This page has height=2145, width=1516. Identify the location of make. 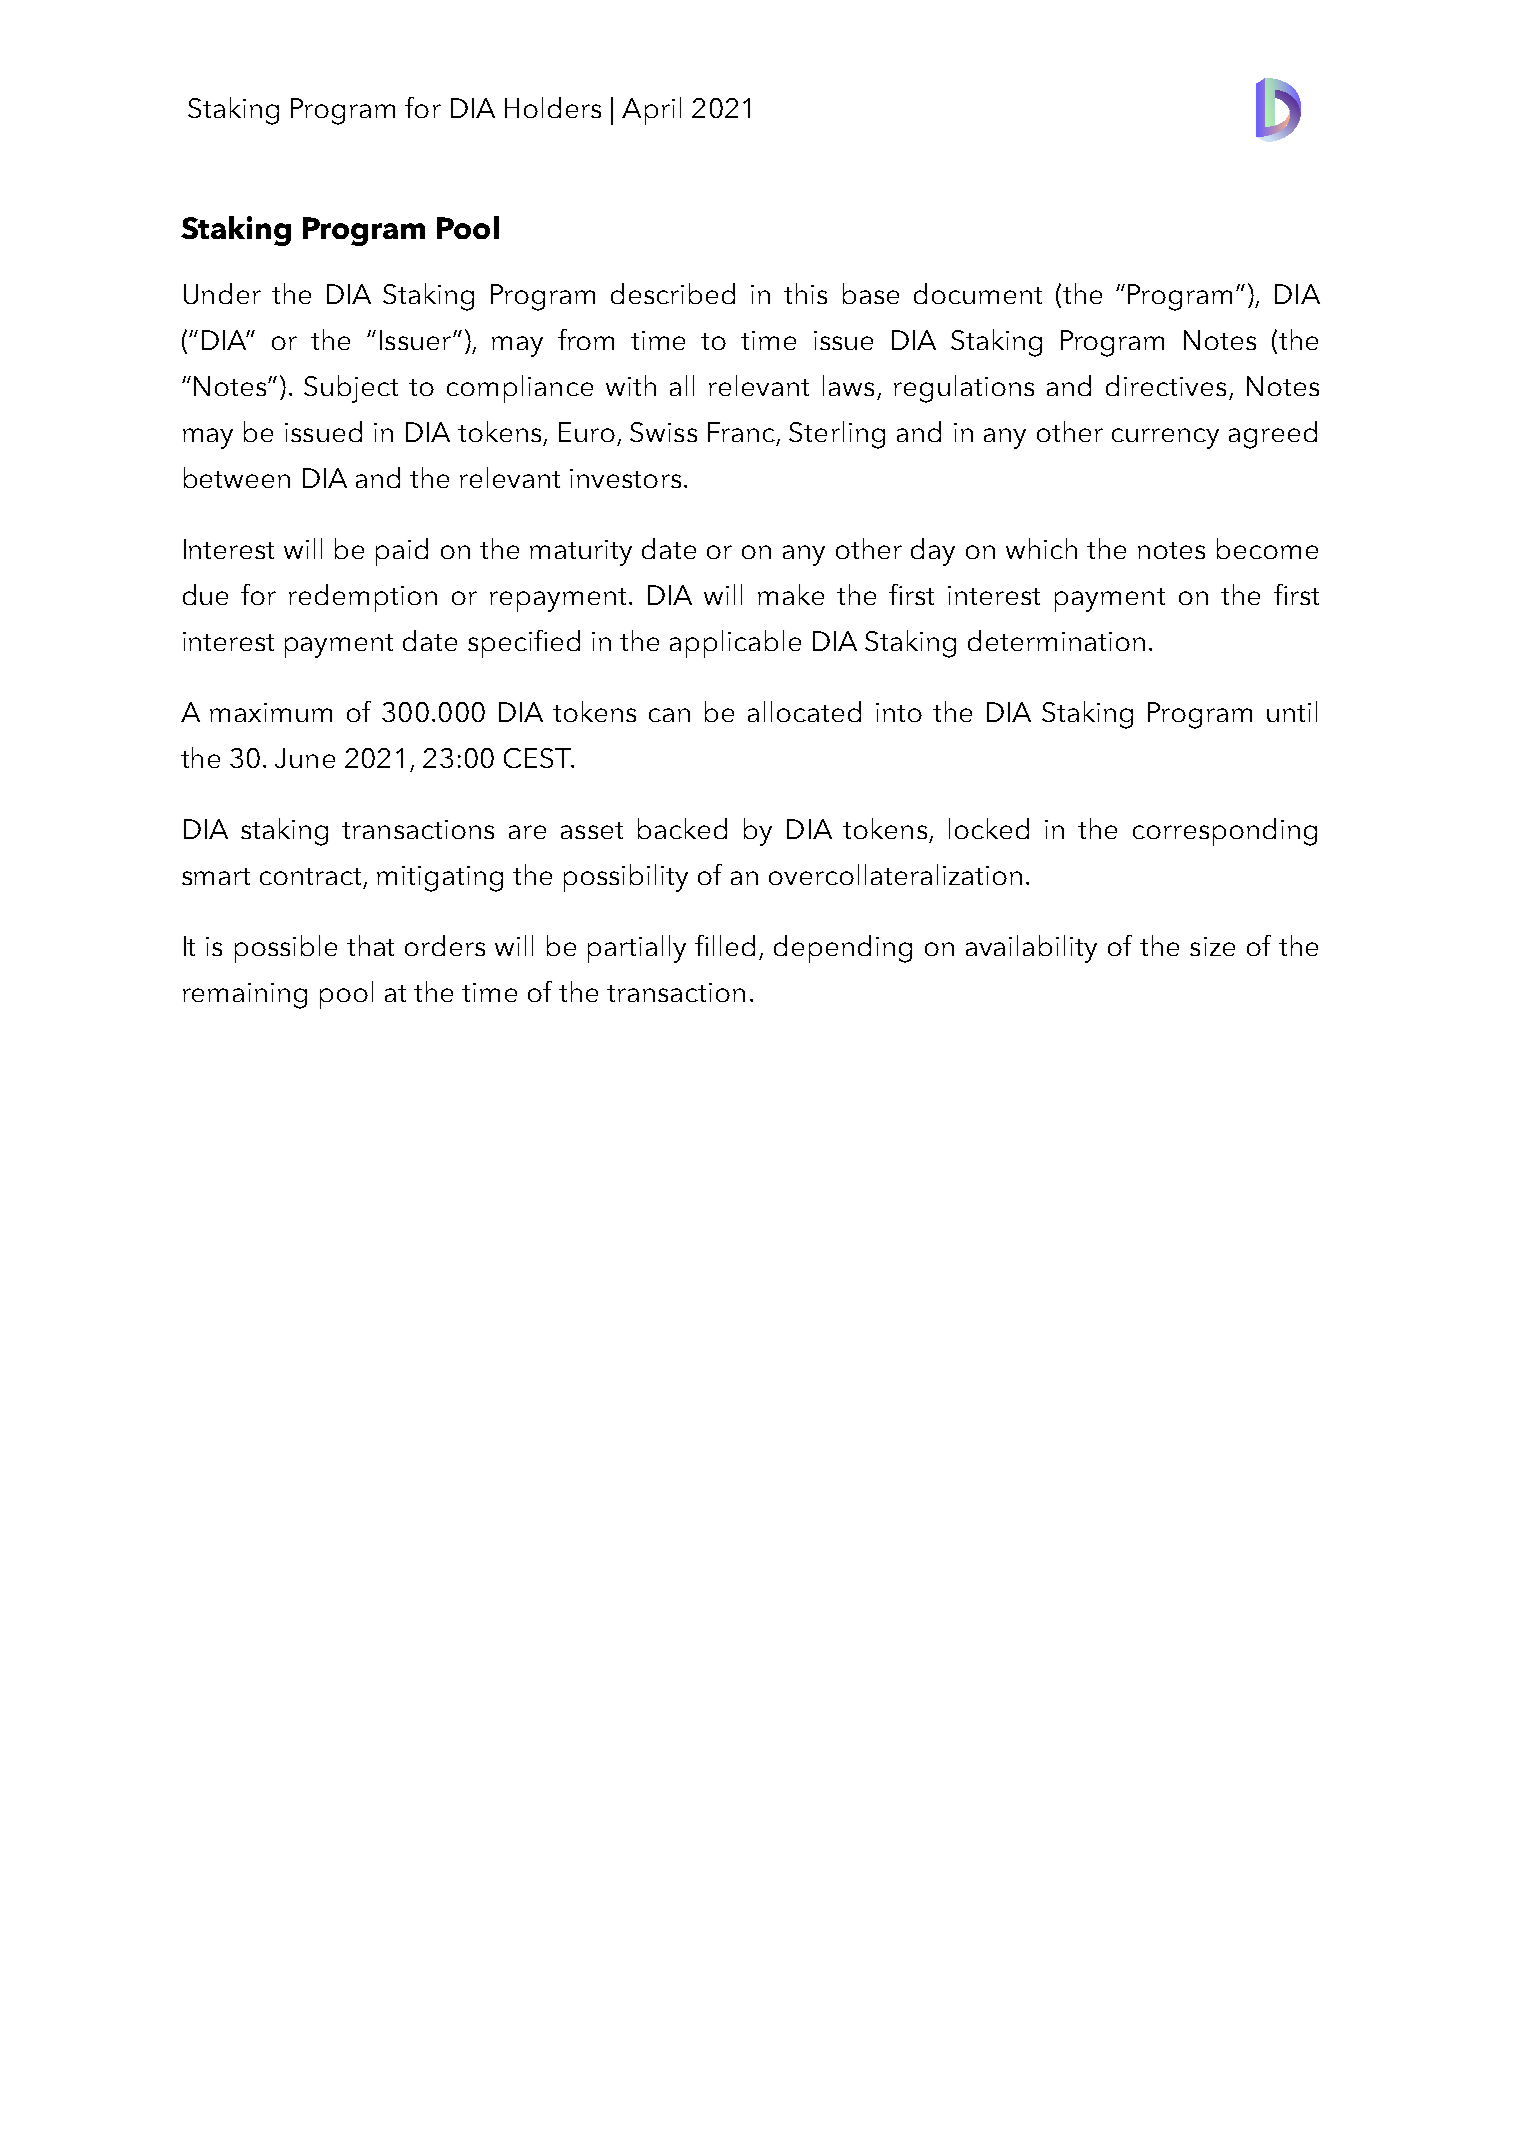
(791, 594).
